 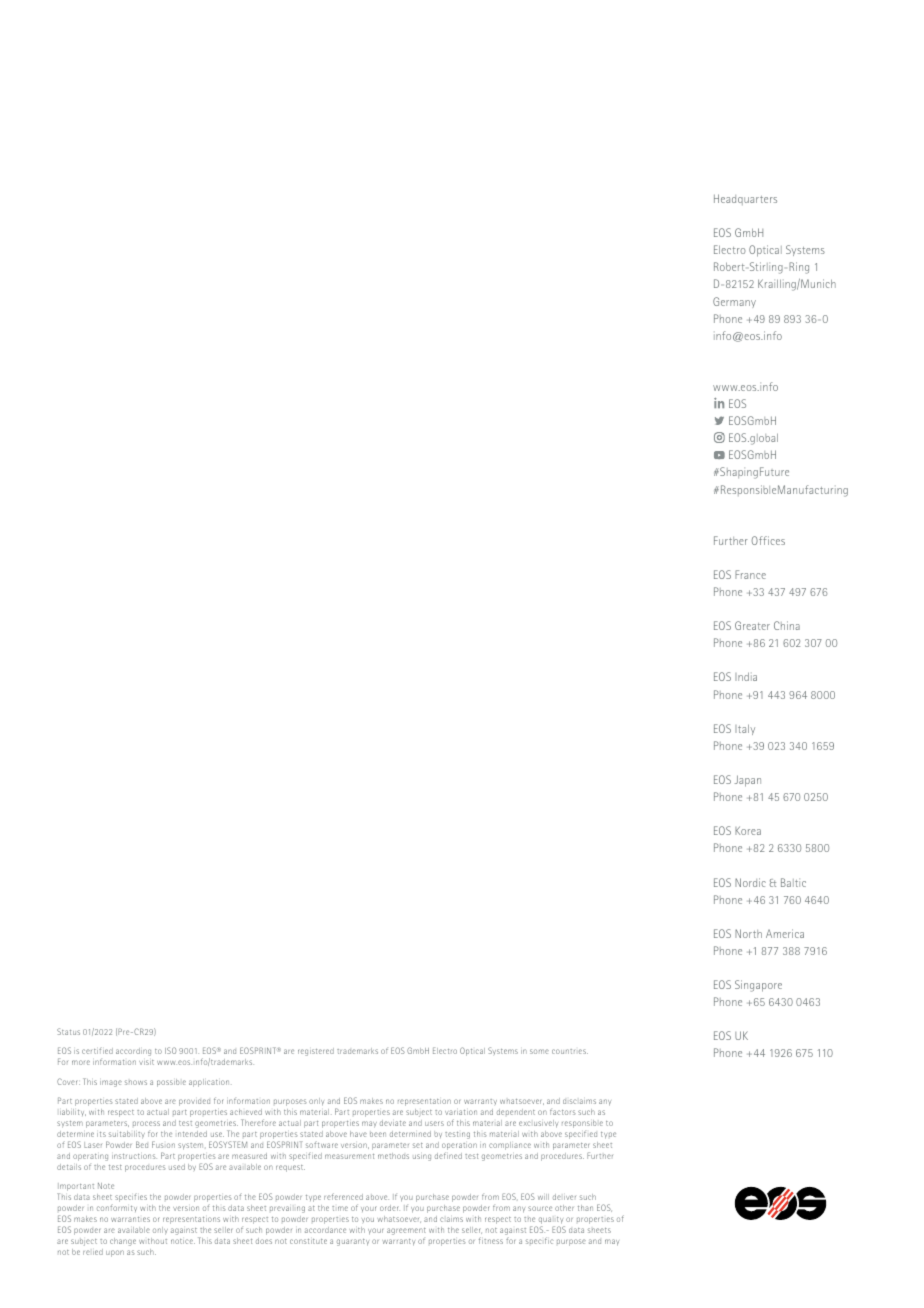 What do you see at coordinates (734, 302) in the screenshot?
I see `Germany` at bounding box center [734, 302].
